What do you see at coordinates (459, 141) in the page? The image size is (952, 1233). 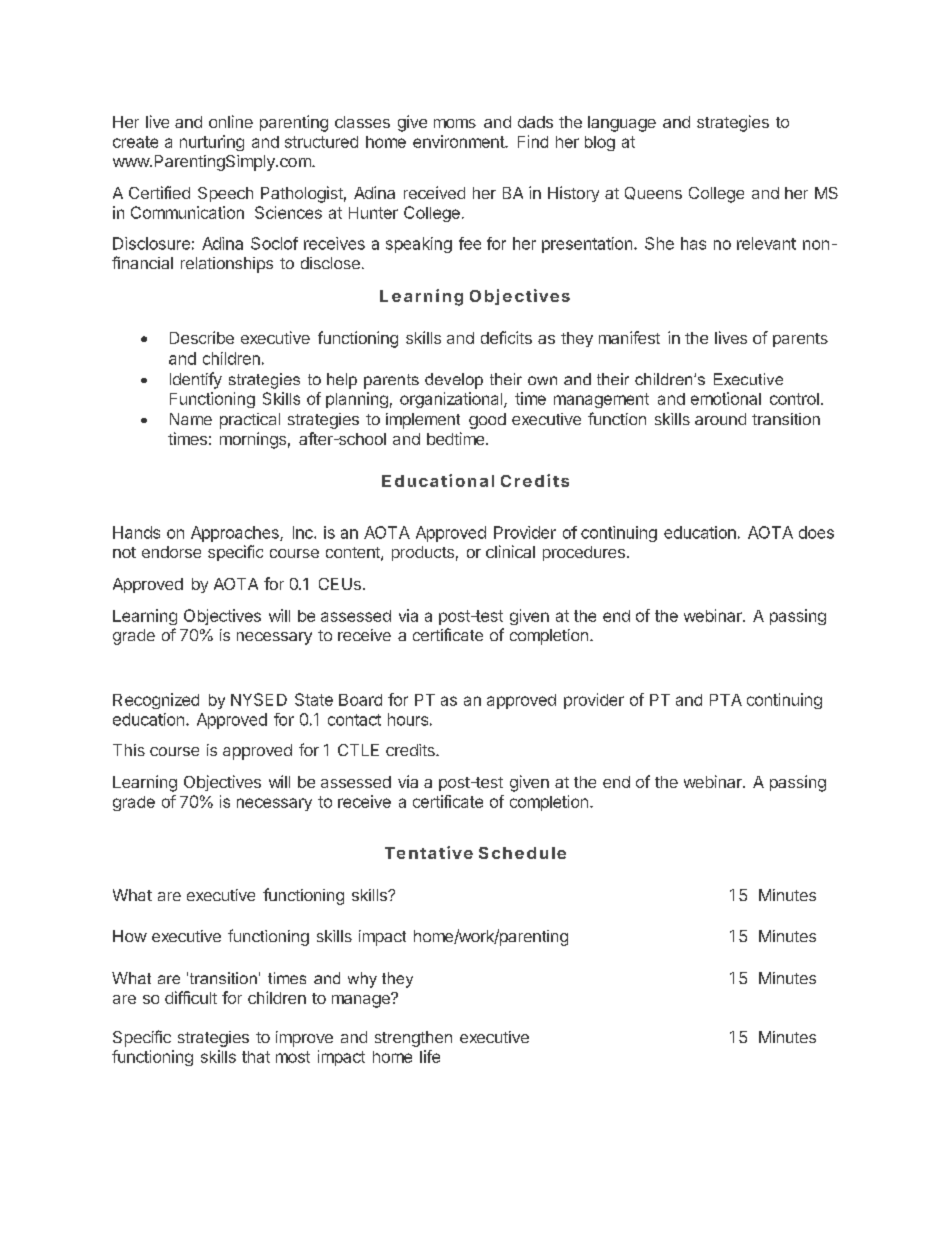 I see `environment` at bounding box center [459, 141].
